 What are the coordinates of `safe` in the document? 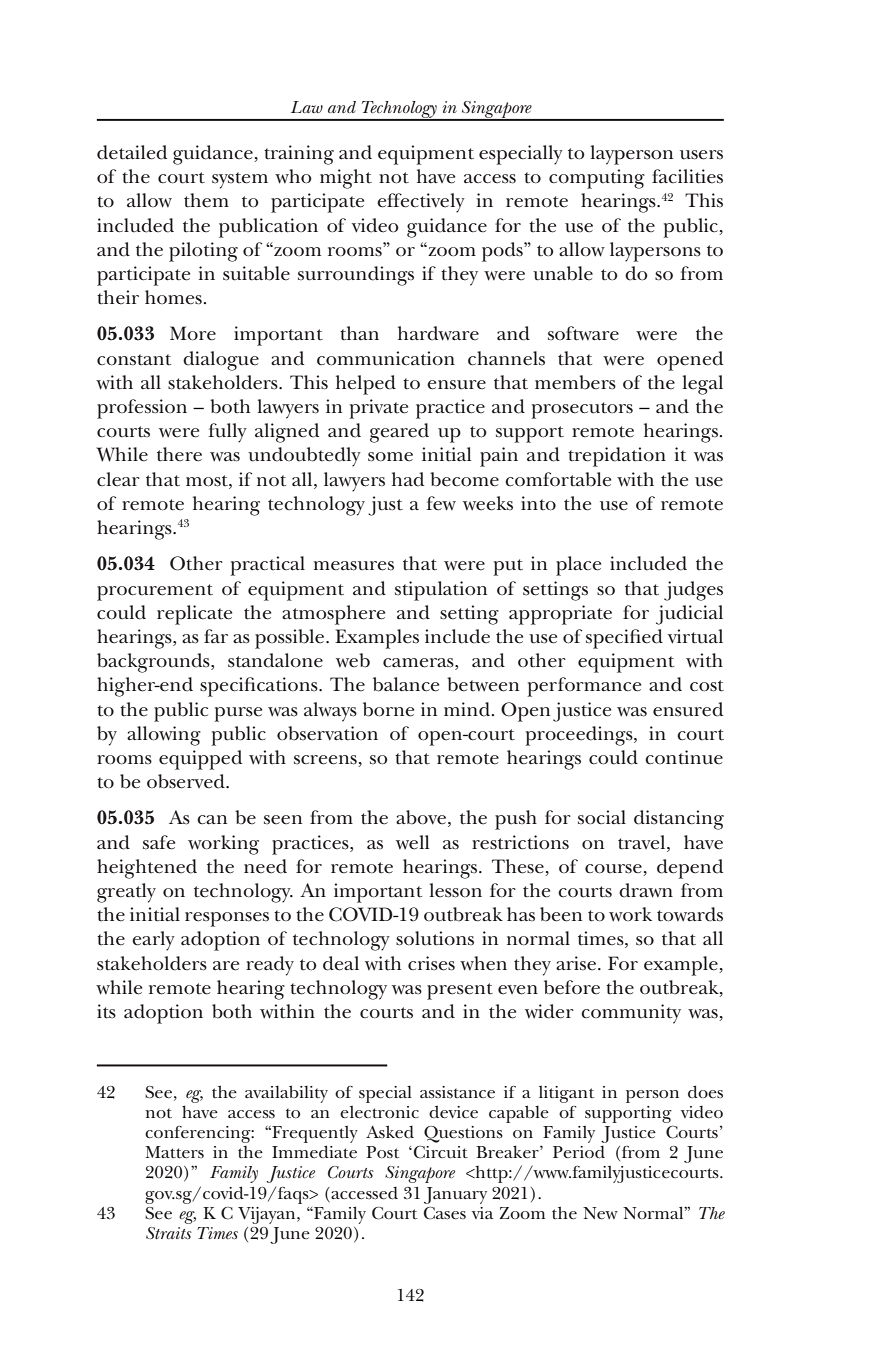 It's located at (159, 842).
